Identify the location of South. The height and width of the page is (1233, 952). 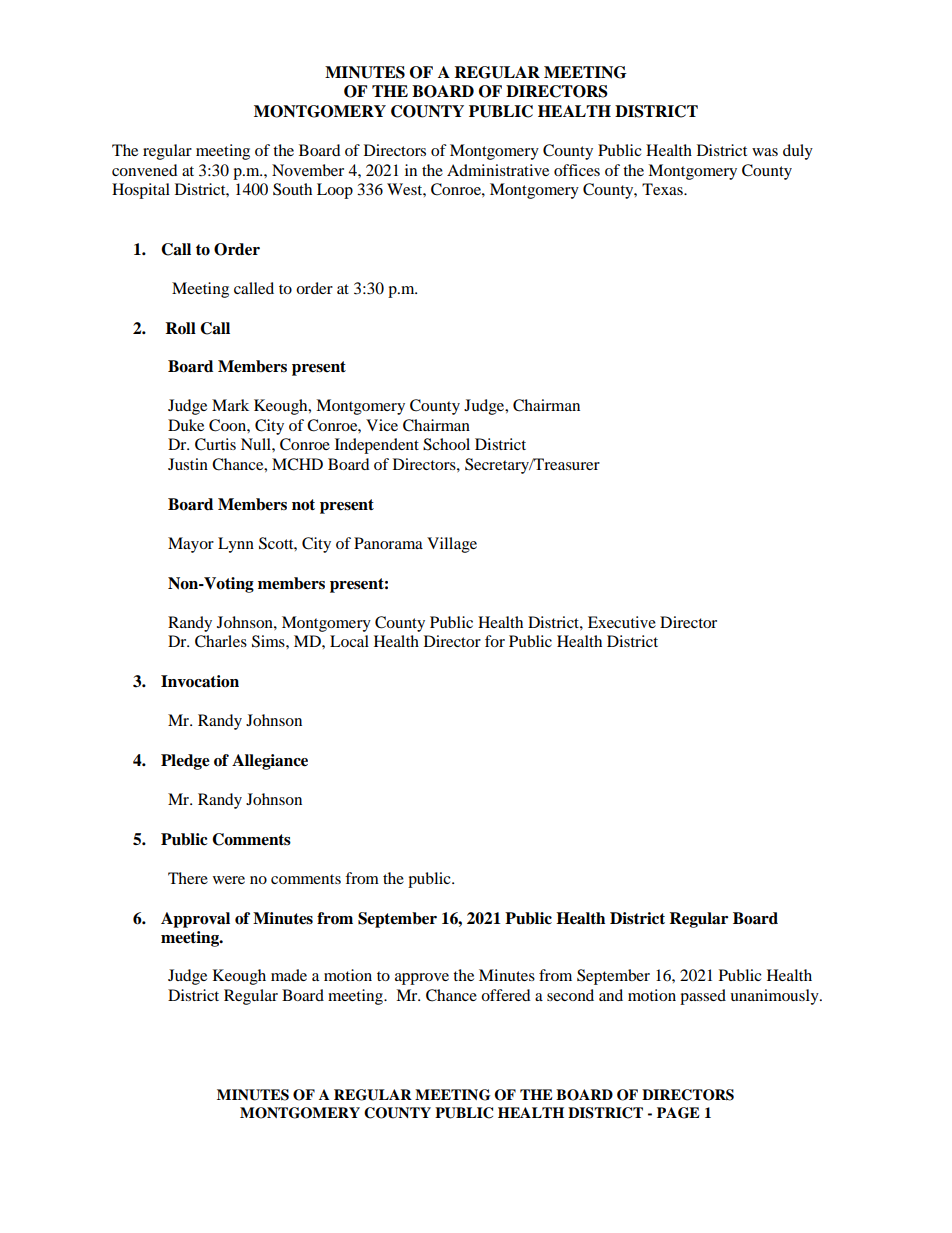
(292, 189).
